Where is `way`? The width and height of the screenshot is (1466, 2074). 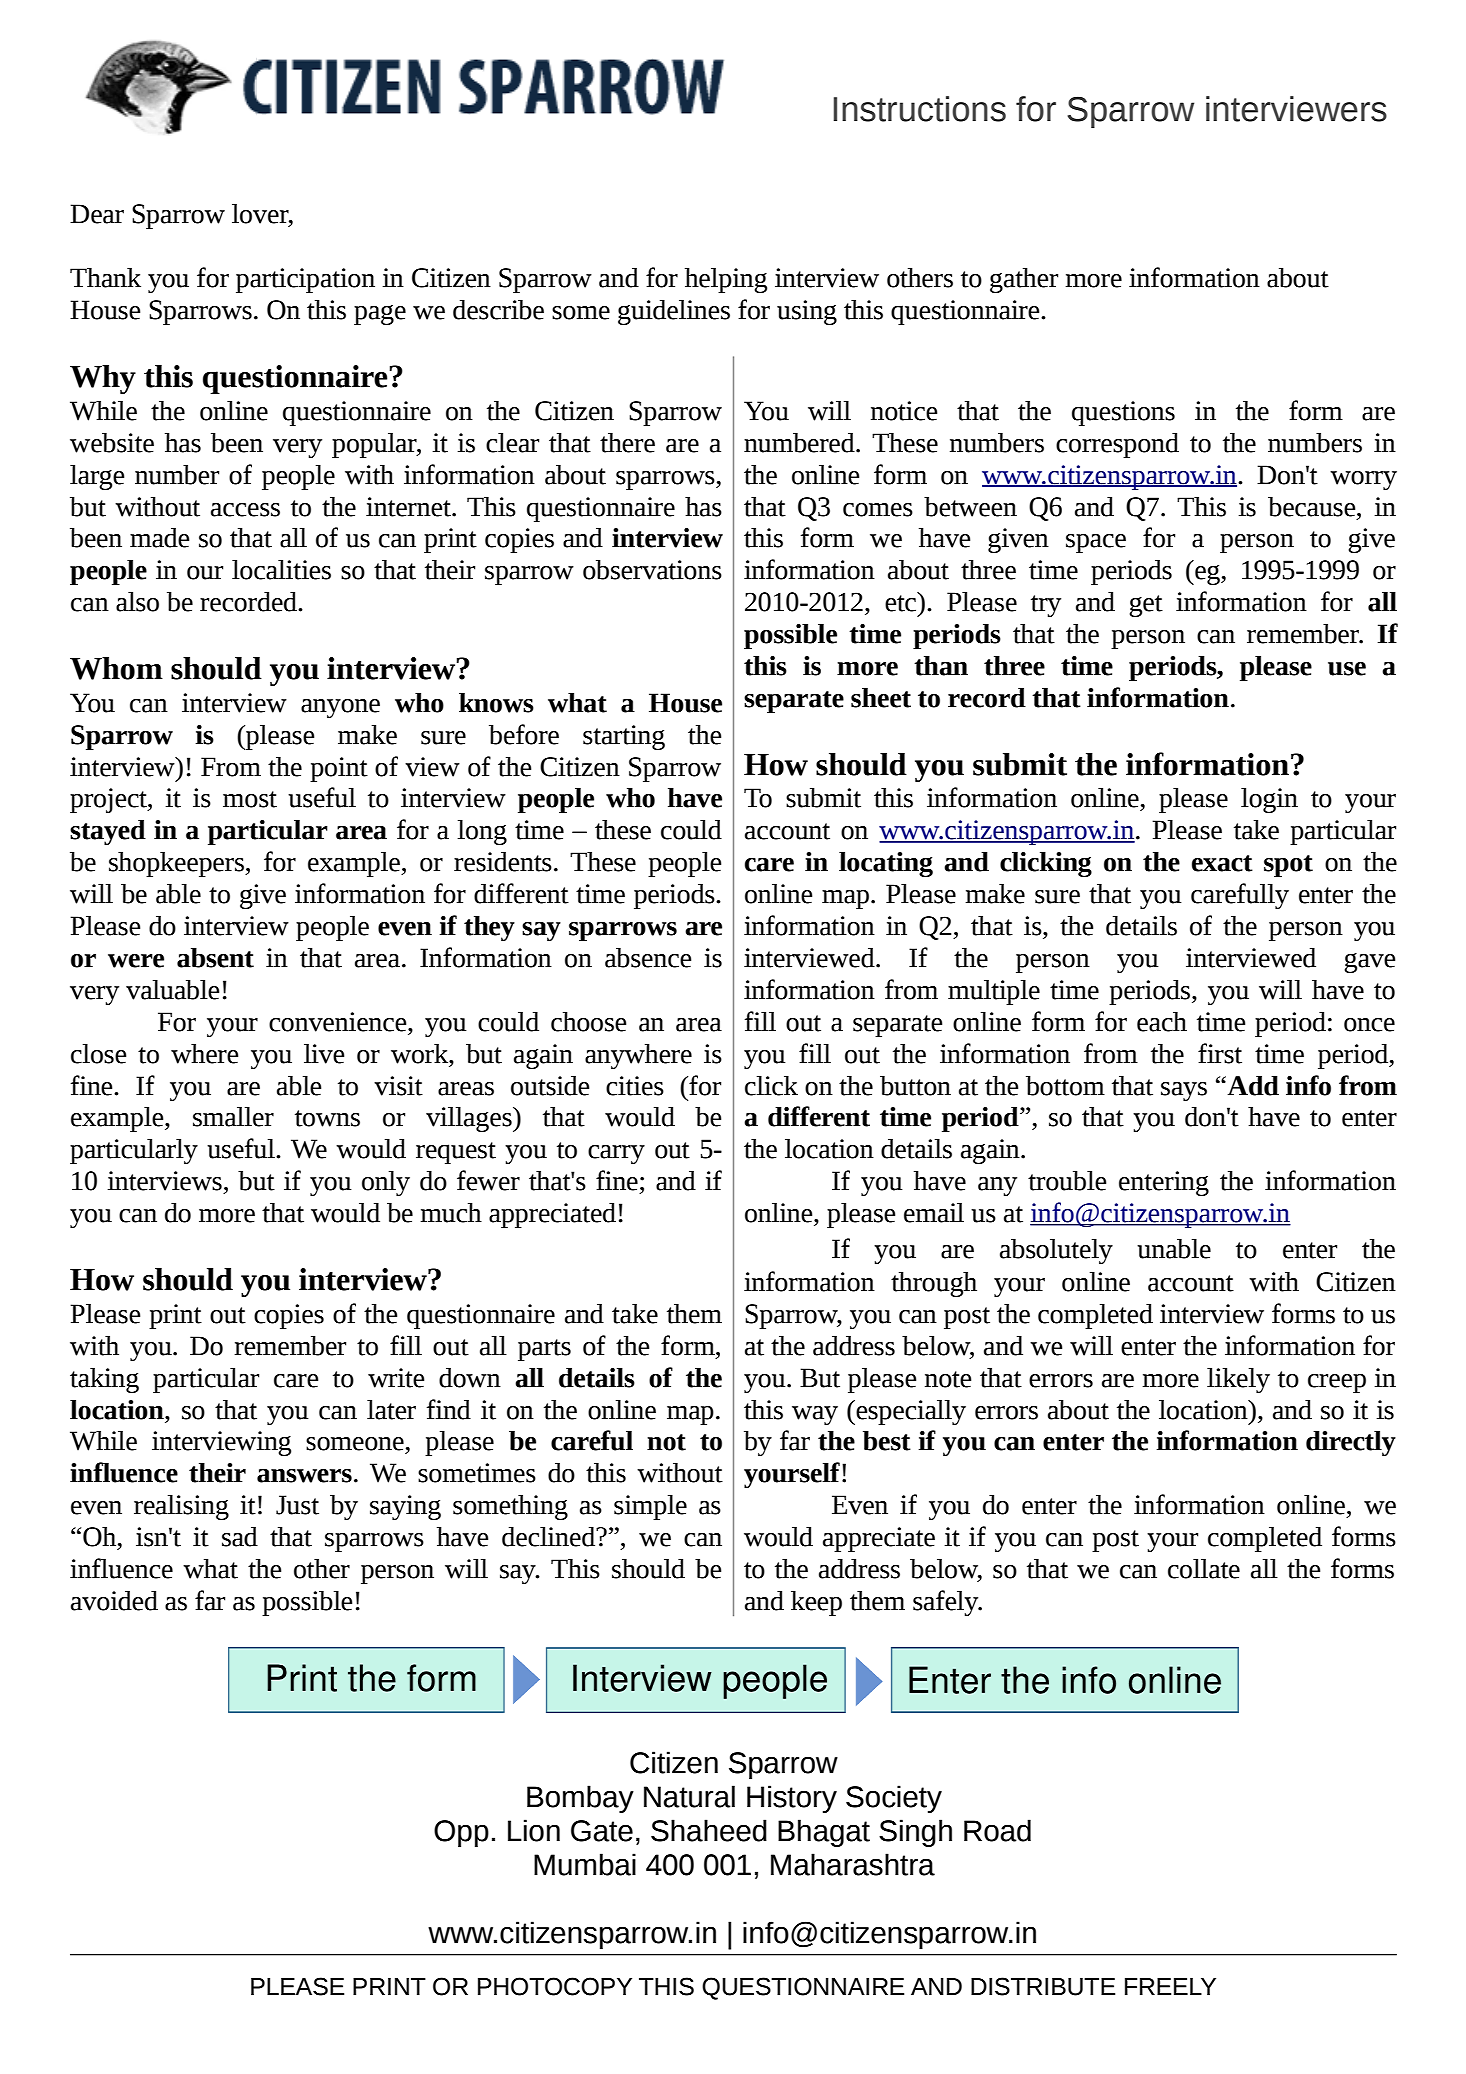 way is located at coordinates (815, 1415).
